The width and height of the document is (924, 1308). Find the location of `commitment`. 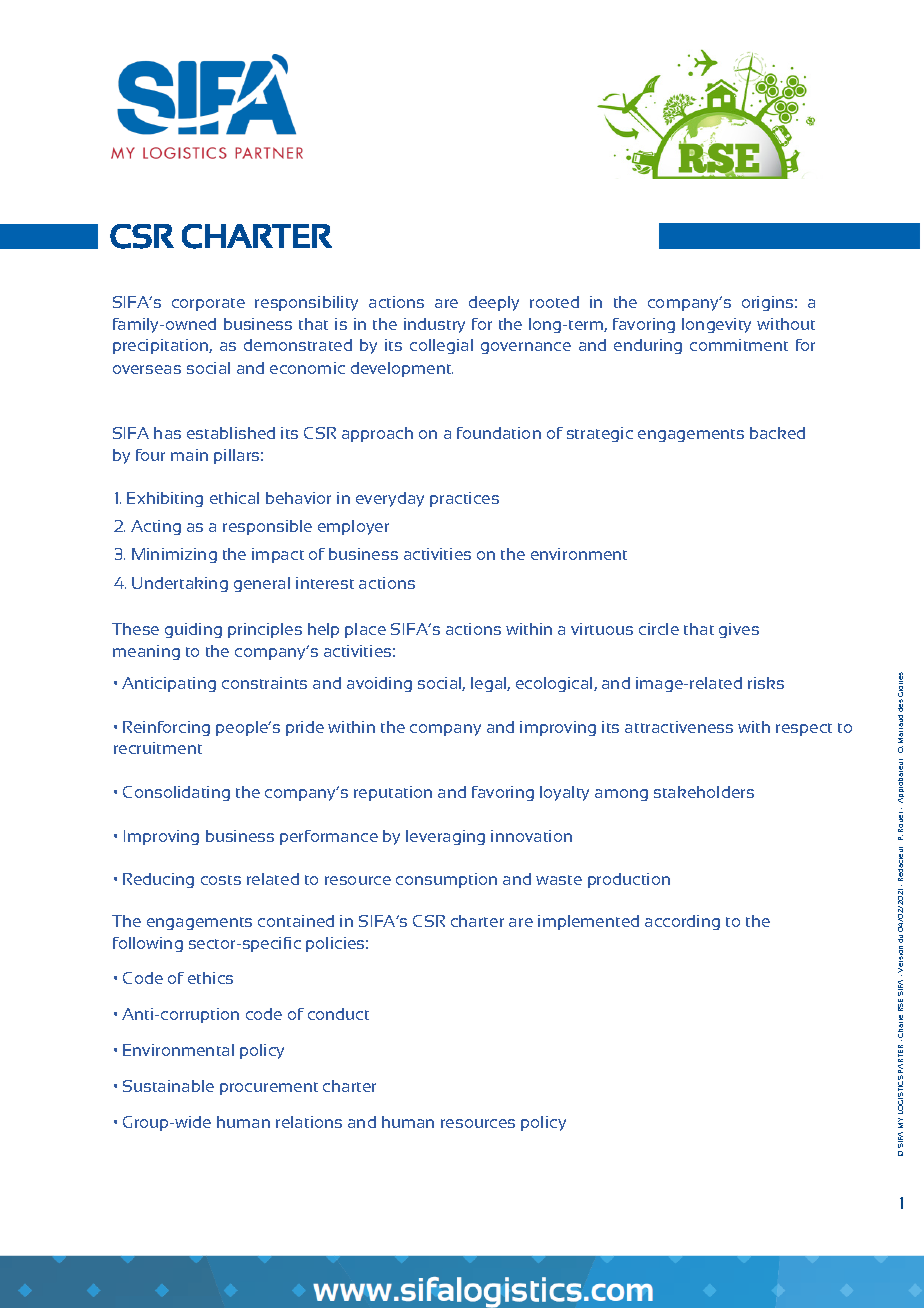

commitment is located at coordinates (739, 345).
